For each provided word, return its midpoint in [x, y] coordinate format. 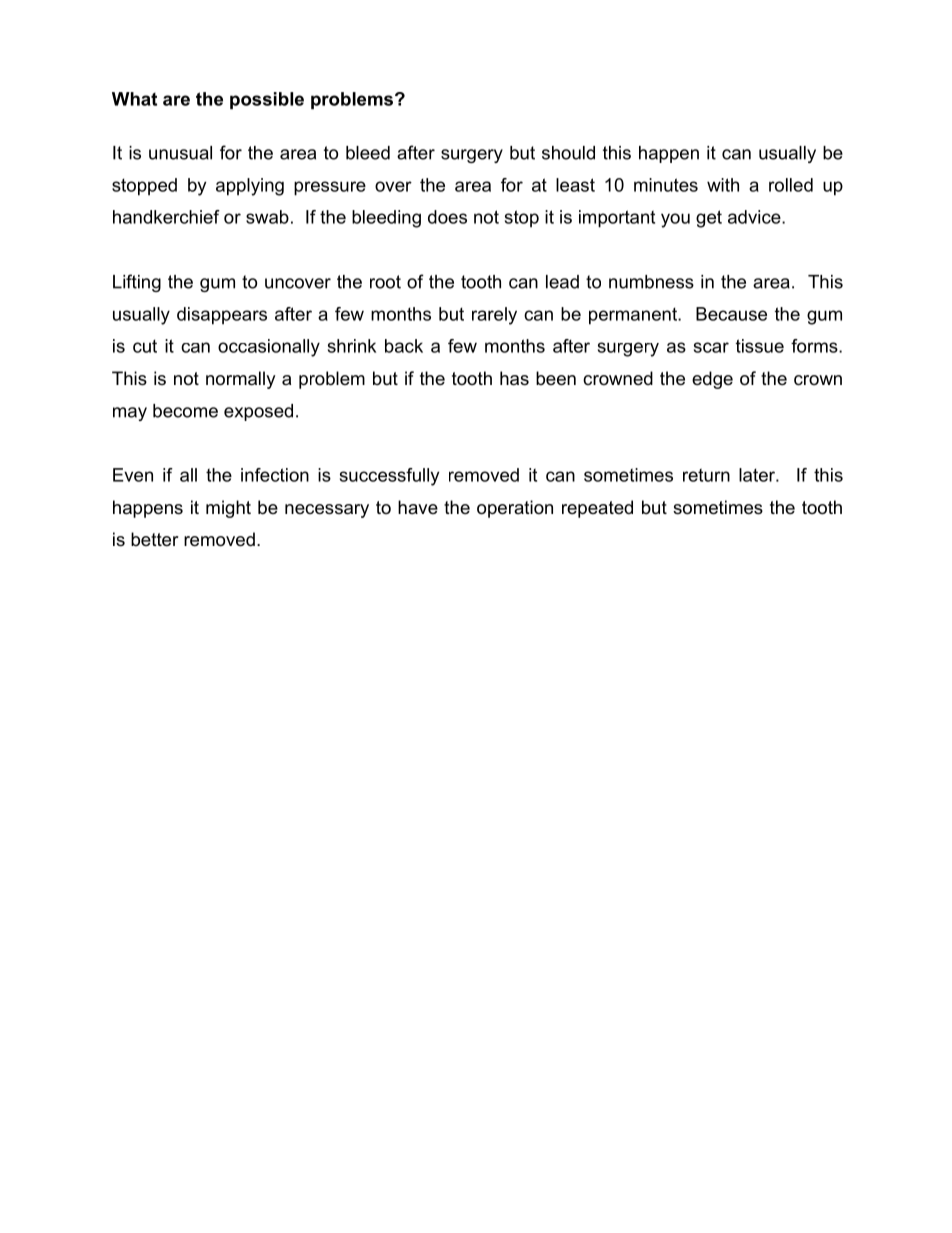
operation [515, 509]
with [723, 185]
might [228, 509]
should [568, 153]
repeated [597, 509]
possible [267, 100]
